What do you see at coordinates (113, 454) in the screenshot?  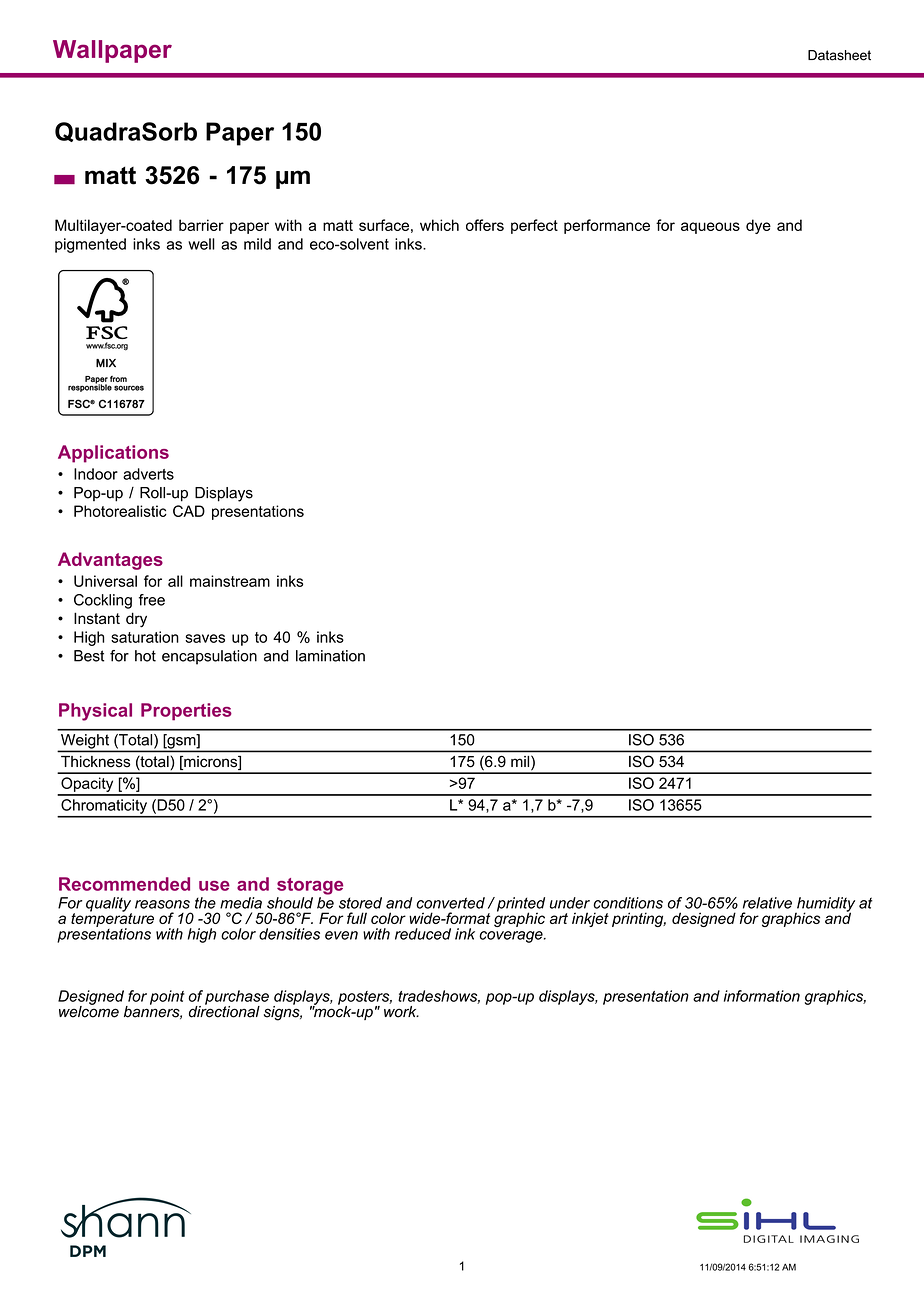 I see `Applications` at bounding box center [113, 454].
